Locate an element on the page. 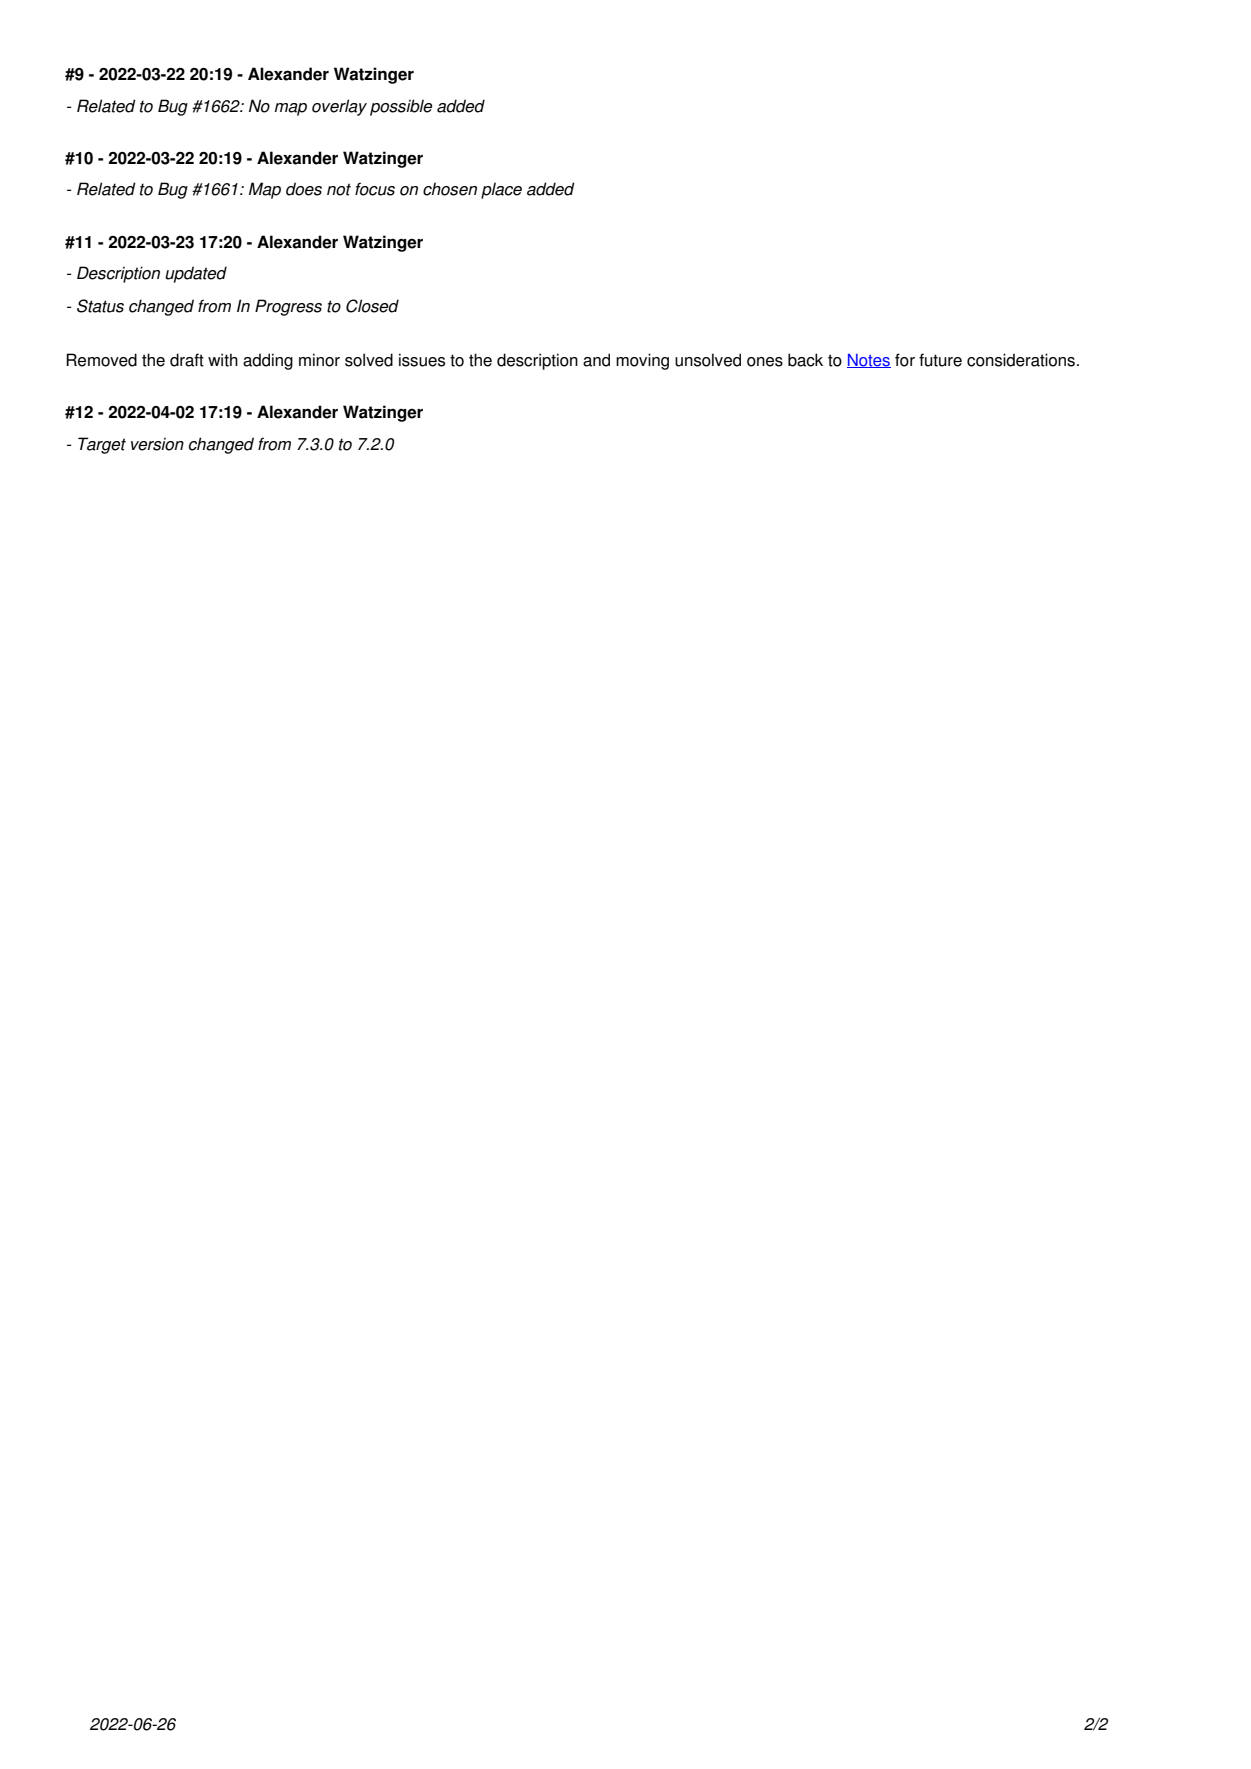 The image size is (1251, 1769). Closed is located at coordinates (372, 306).
